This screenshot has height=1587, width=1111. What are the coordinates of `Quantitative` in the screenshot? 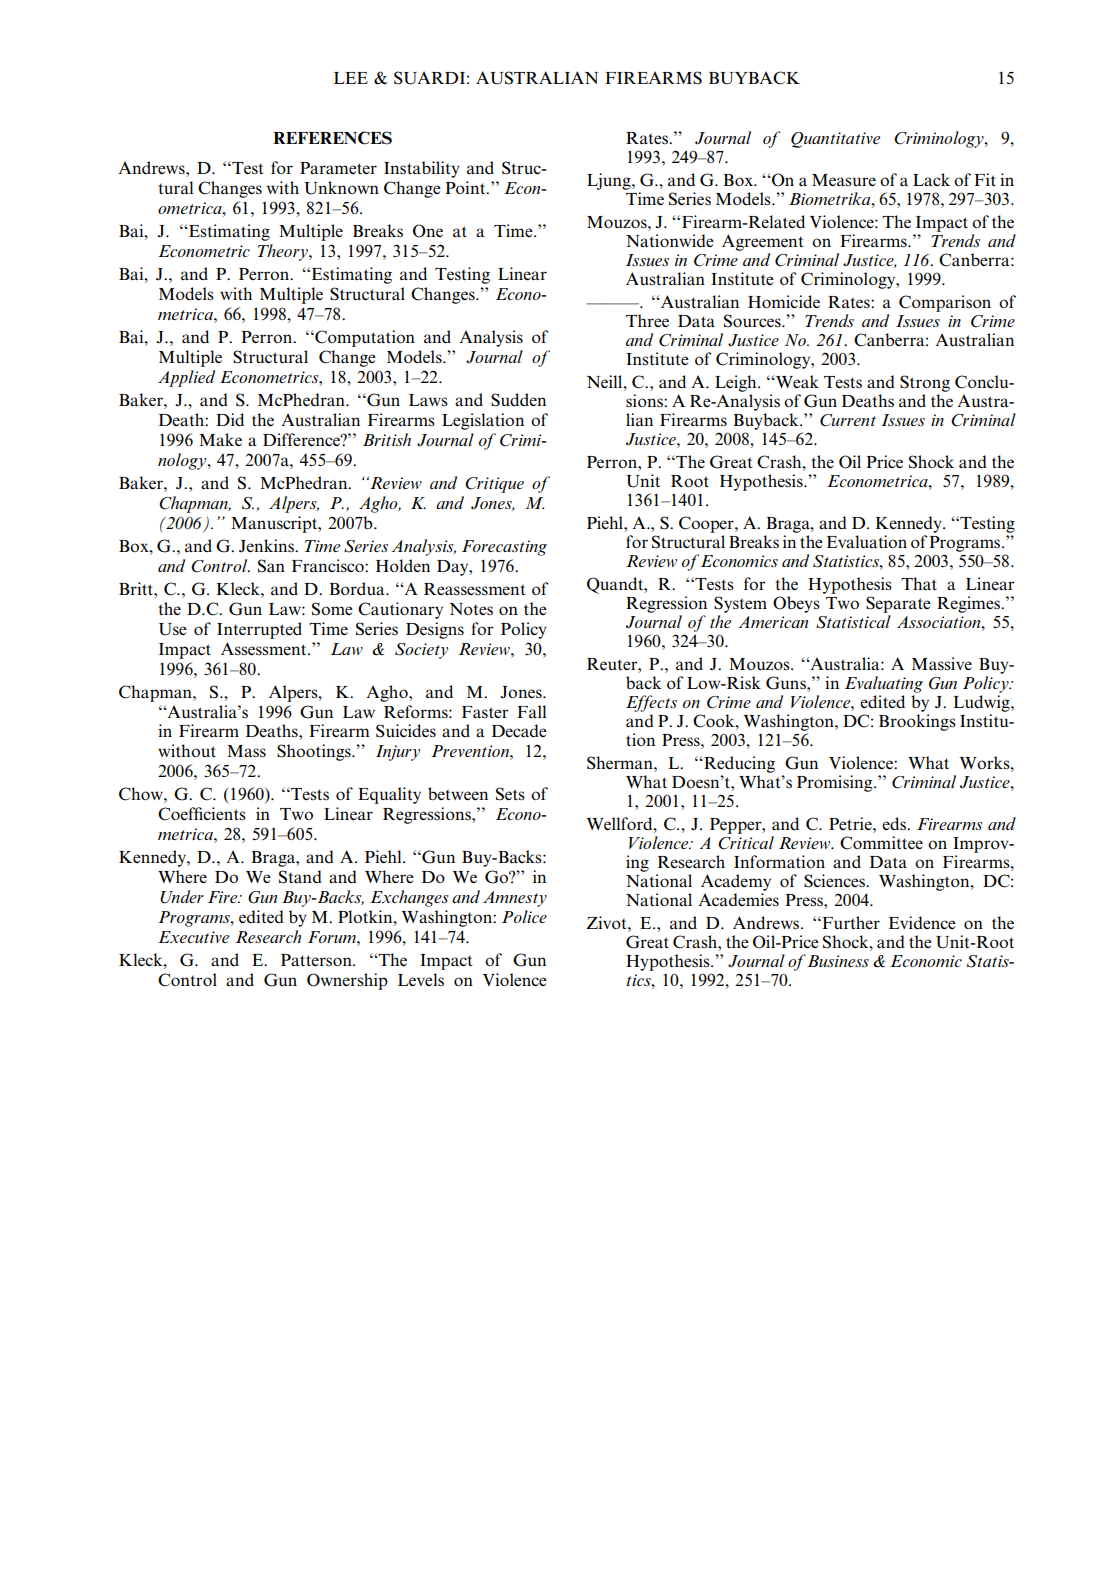 It's located at (835, 140).
